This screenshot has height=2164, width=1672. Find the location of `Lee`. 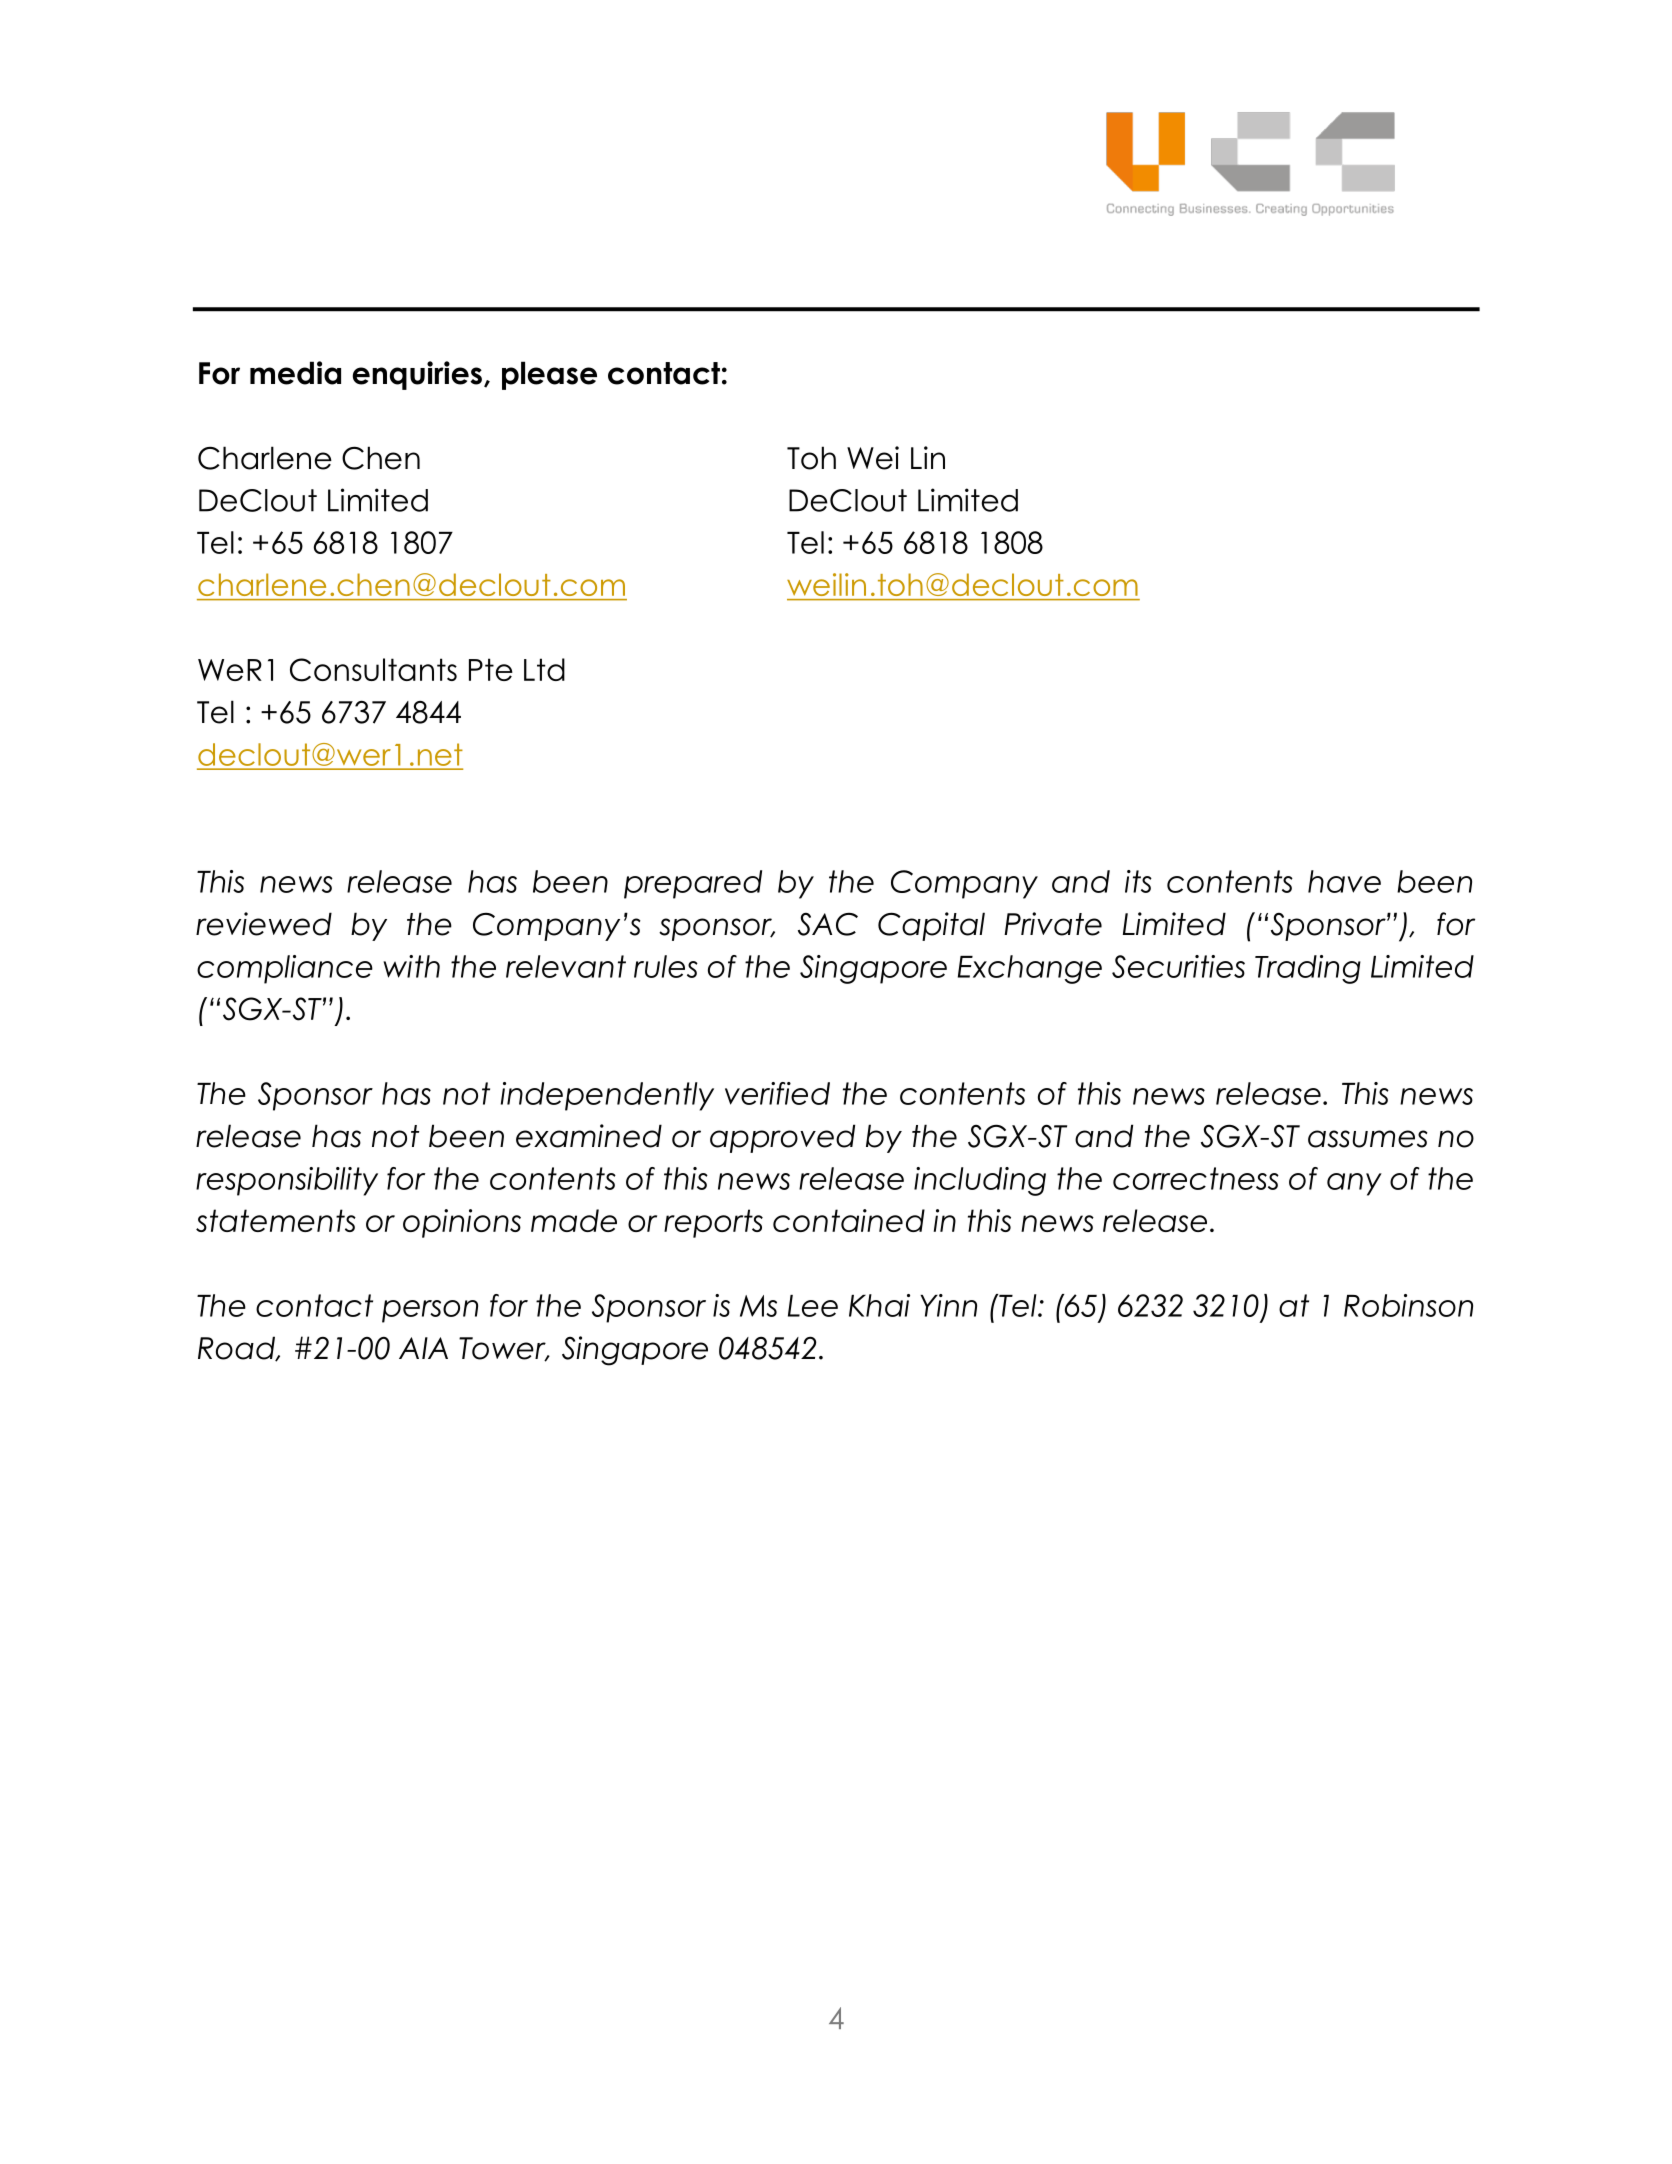

Lee is located at coordinates (813, 1306).
